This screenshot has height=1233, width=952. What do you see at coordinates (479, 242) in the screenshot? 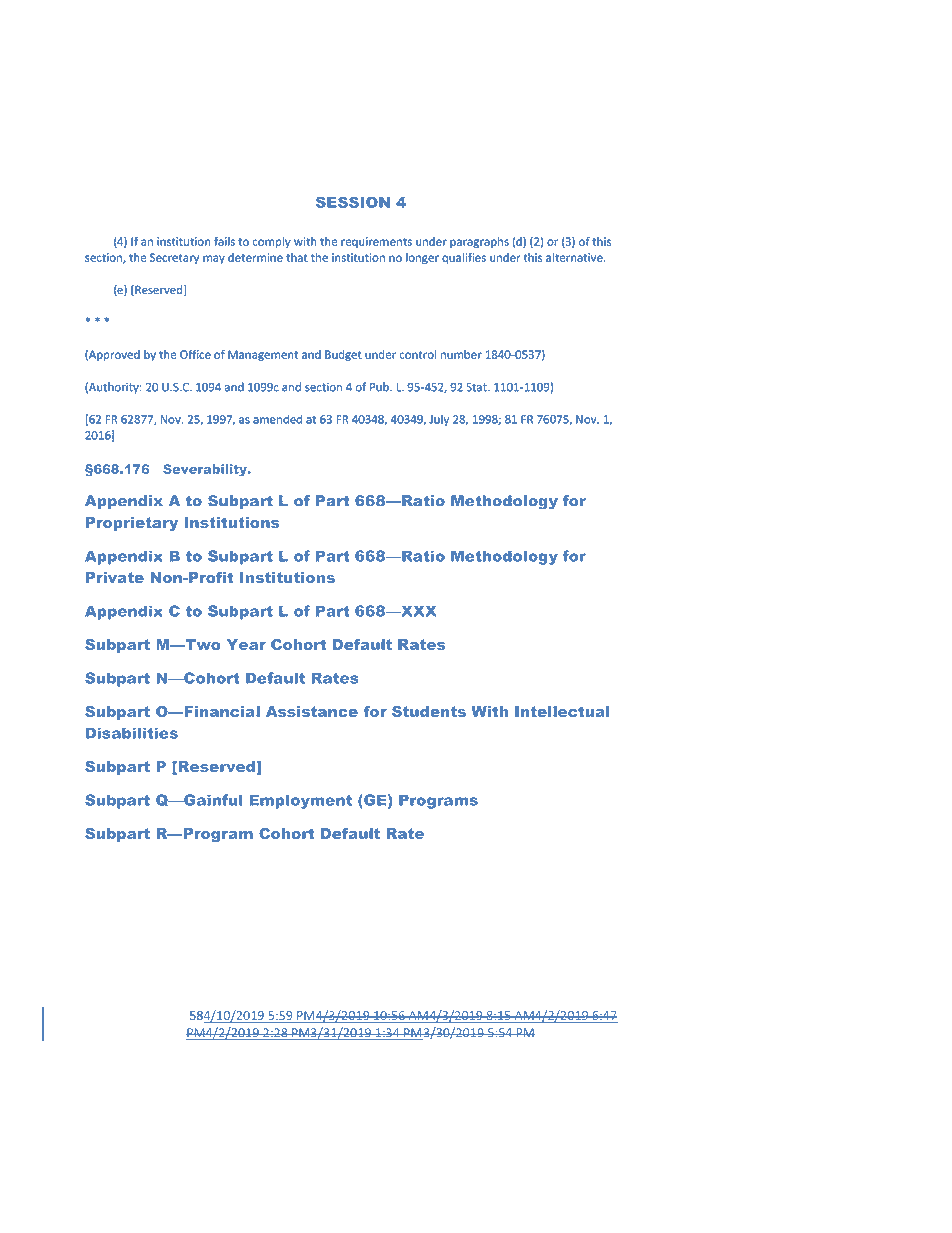
I see `paragraphs` at bounding box center [479, 242].
